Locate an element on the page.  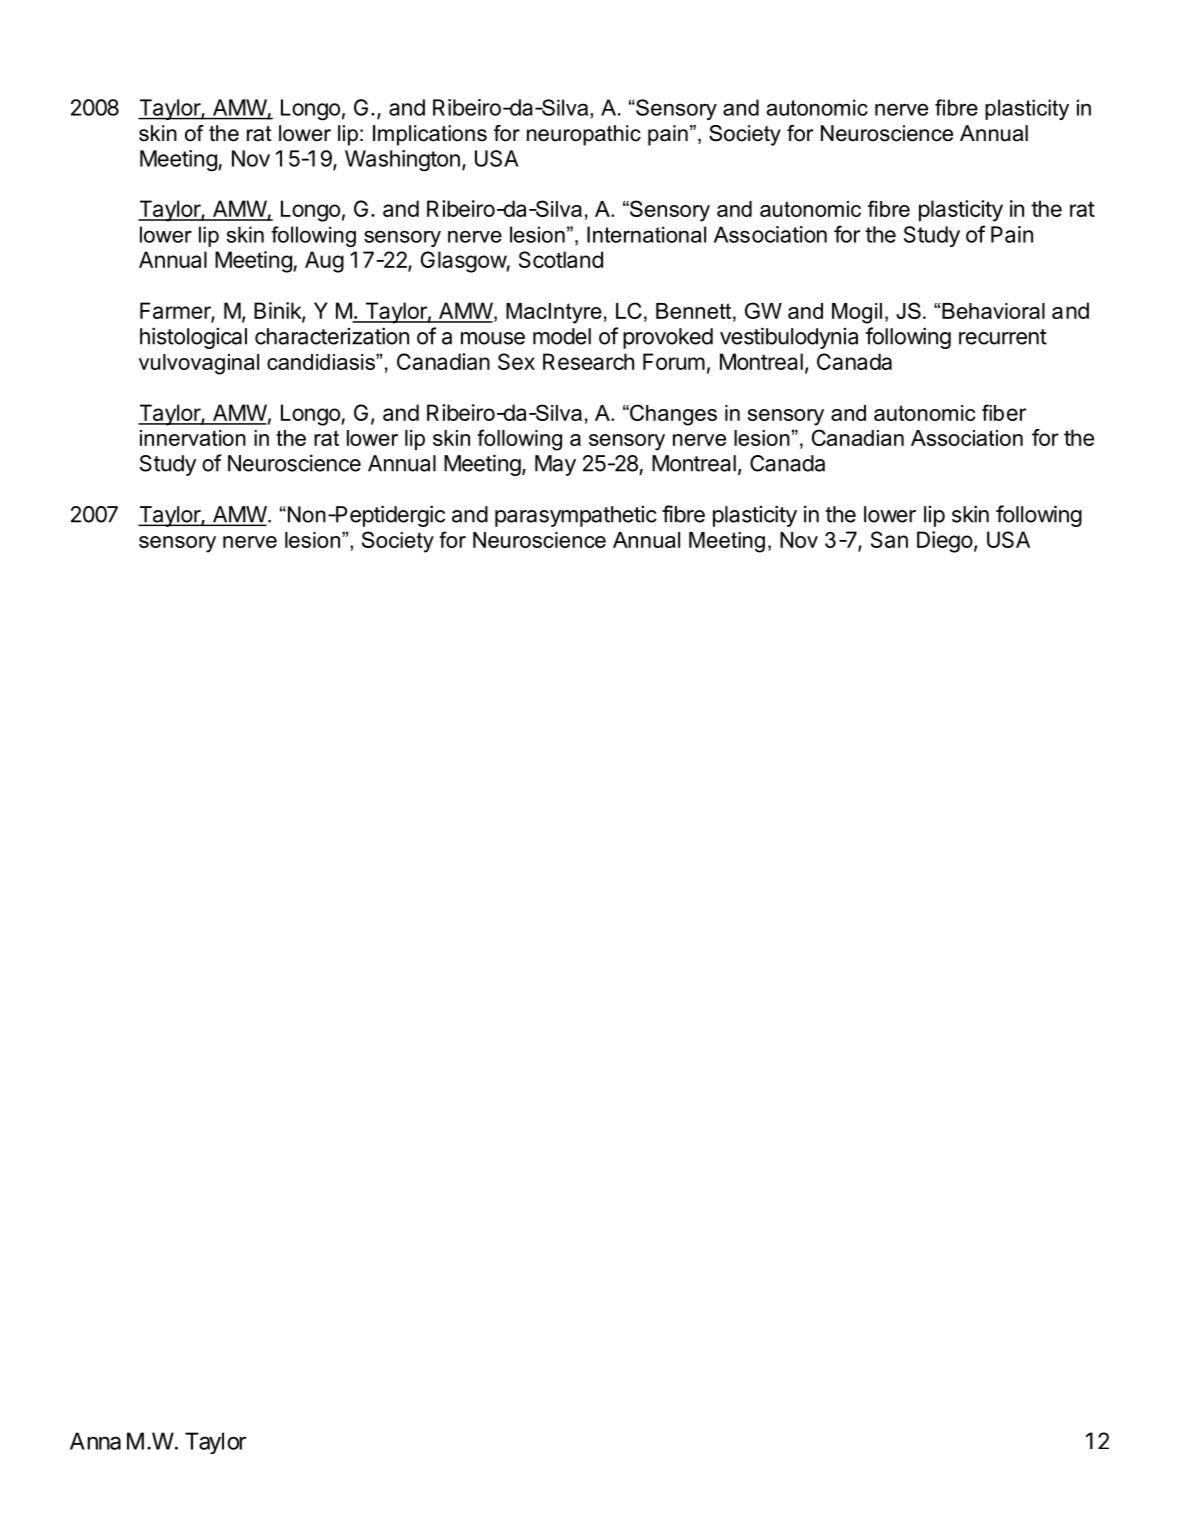
Anna is located at coordinates (95, 1441).
